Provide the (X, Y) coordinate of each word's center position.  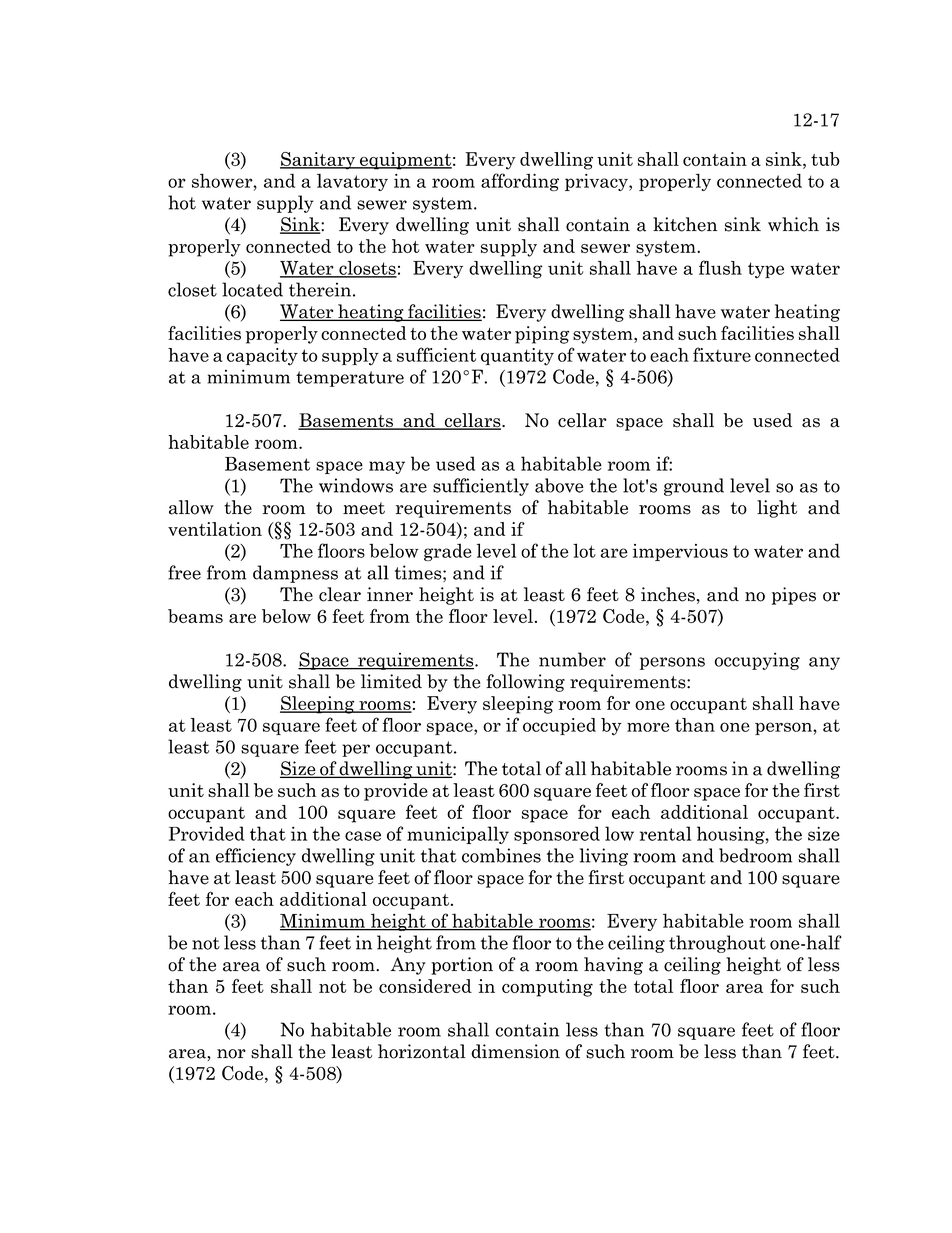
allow (191, 507)
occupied (559, 726)
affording (520, 182)
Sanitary (319, 161)
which (793, 224)
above (559, 485)
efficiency (256, 857)
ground (694, 487)
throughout (717, 944)
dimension (515, 1051)
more (648, 727)
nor (231, 1054)
